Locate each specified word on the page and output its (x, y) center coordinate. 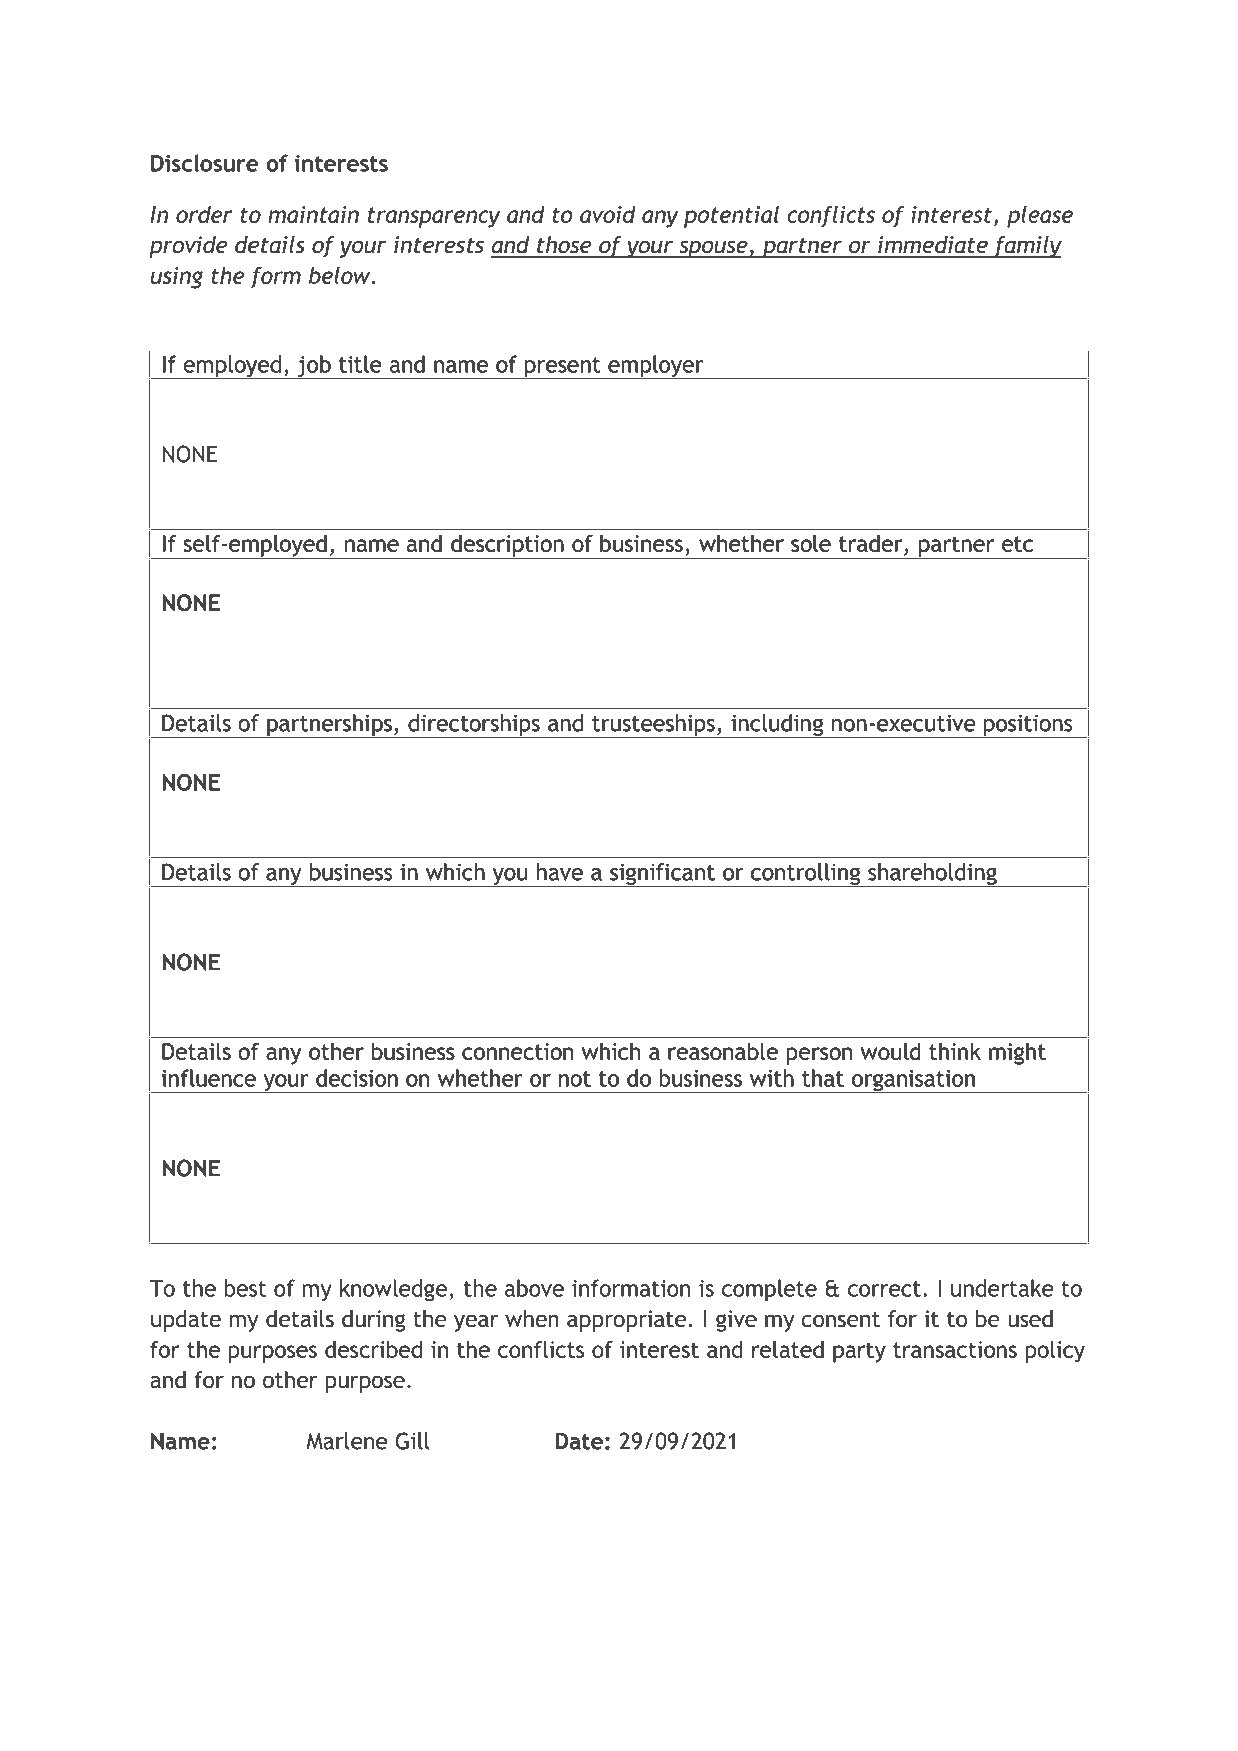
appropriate (626, 1321)
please (1040, 217)
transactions (955, 1349)
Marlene (347, 1441)
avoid (608, 214)
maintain (313, 214)
